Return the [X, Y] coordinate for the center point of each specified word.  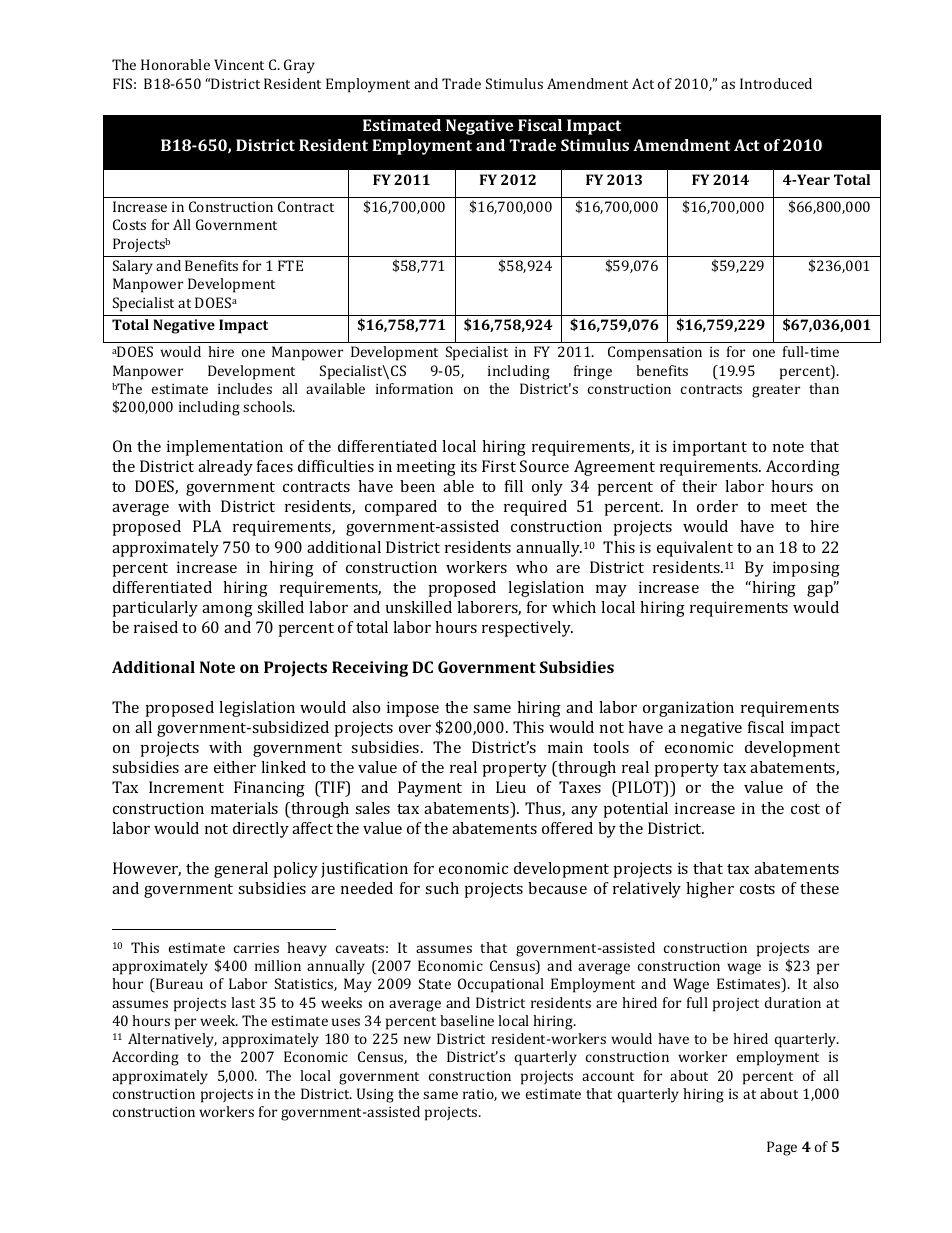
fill [514, 486]
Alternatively [172, 1040]
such [442, 888]
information [414, 388]
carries [256, 948]
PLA [207, 526]
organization [688, 709]
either [235, 767]
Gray [299, 66]
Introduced [776, 83]
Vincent [239, 64]
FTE [290, 265]
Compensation [655, 353]
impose [413, 709]
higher [710, 890]
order [717, 506]
